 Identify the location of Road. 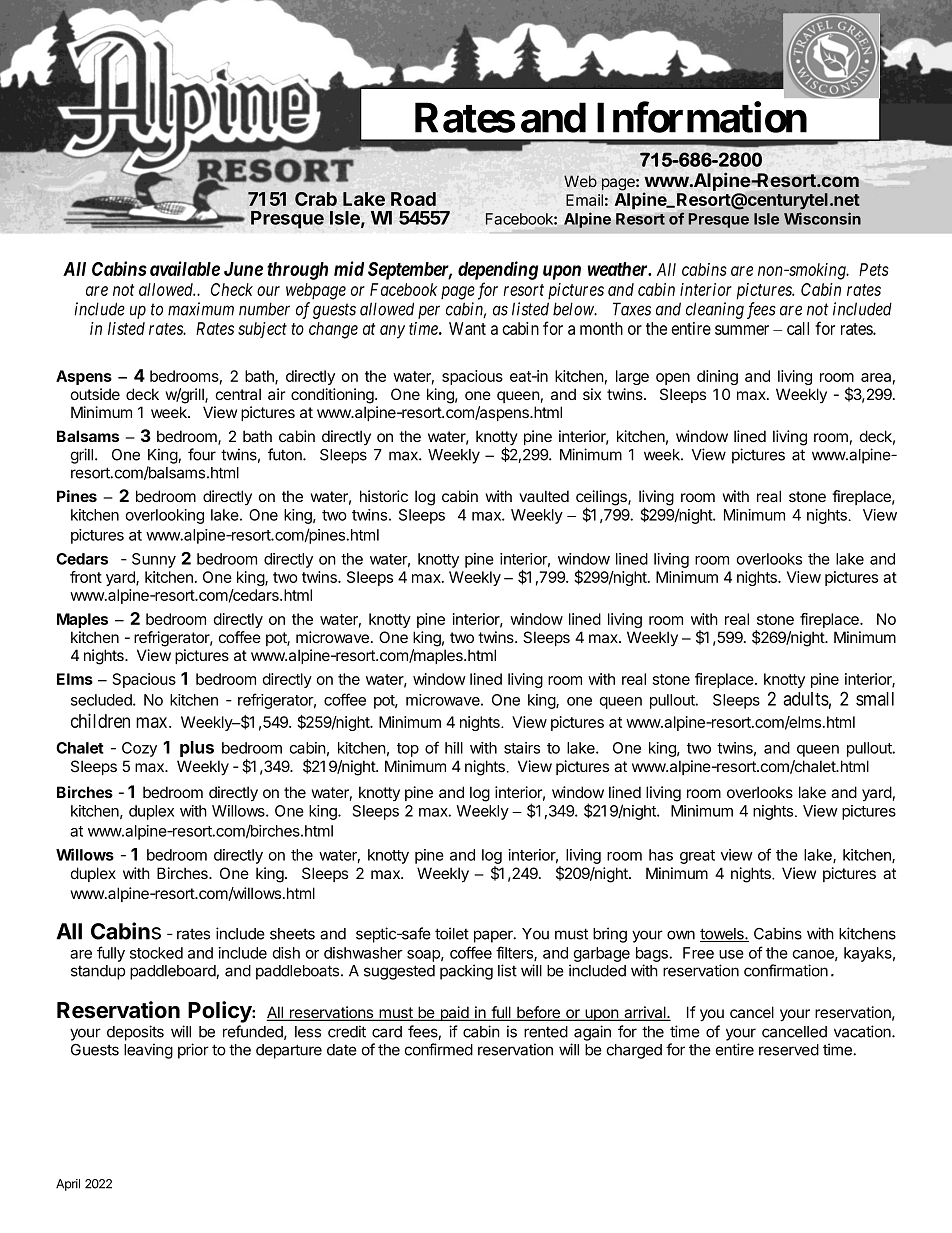
(413, 199).
